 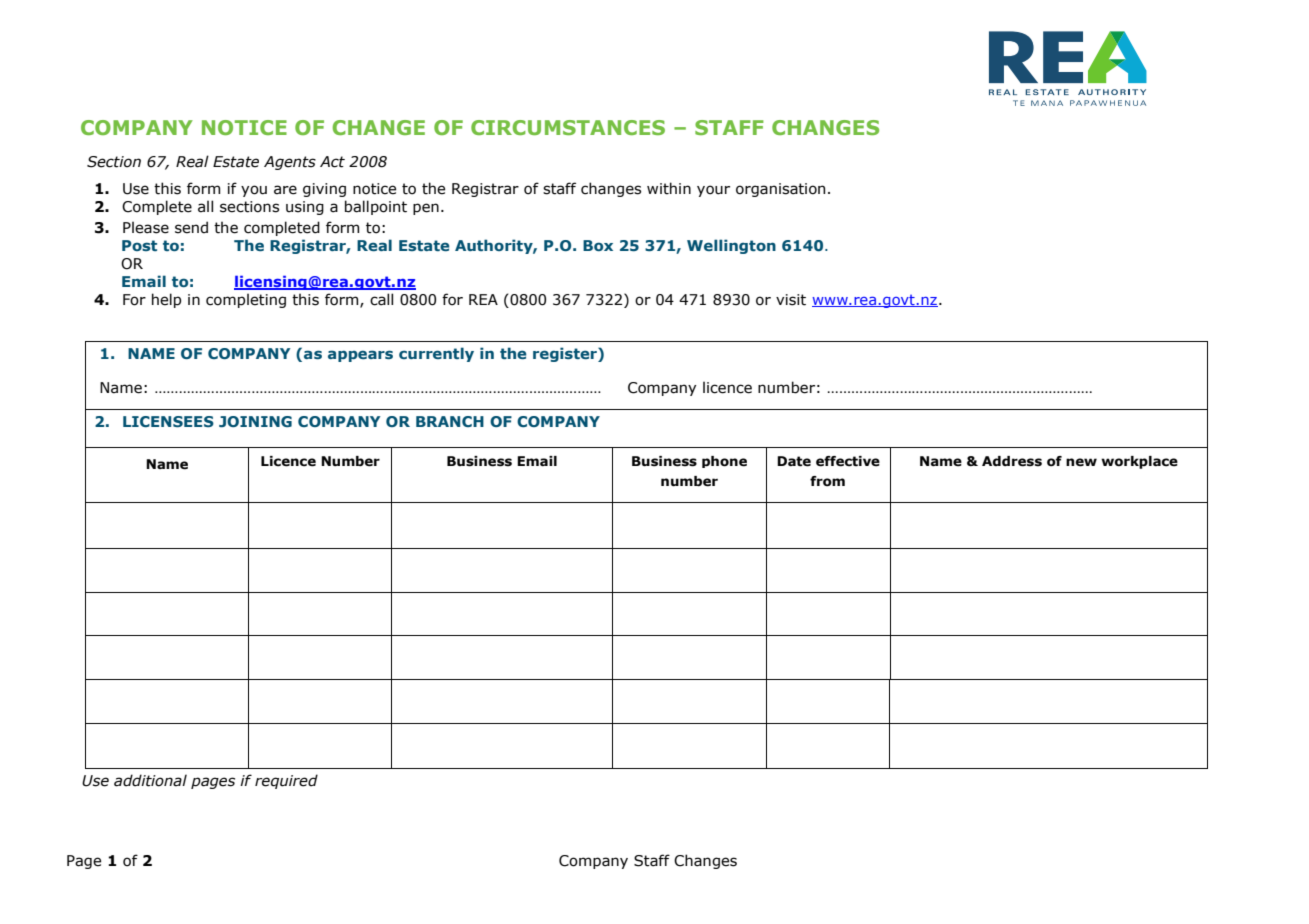 I want to click on JOINING, so click(x=255, y=421).
